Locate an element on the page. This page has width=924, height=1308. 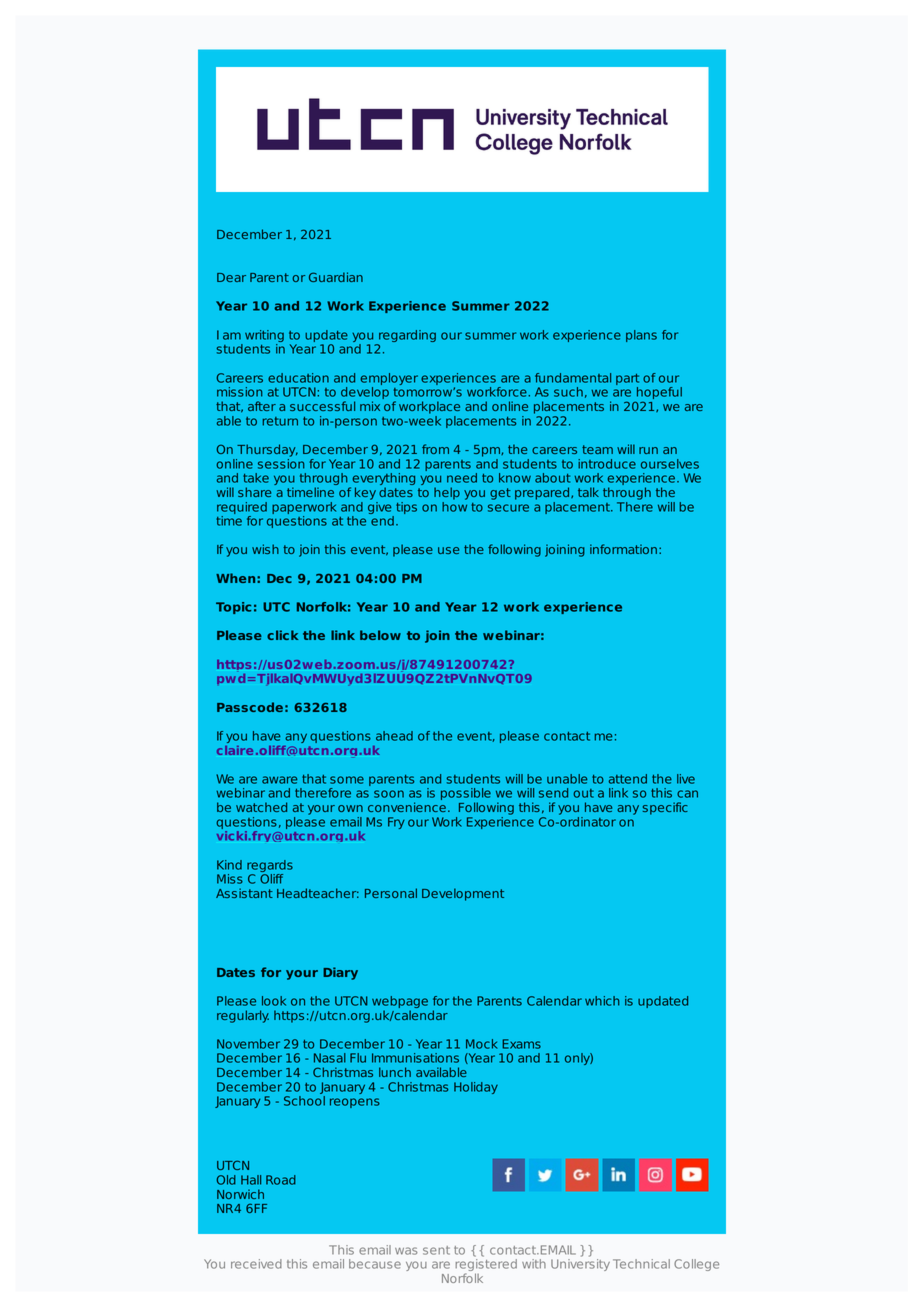
webpage is located at coordinates (400, 1003).
